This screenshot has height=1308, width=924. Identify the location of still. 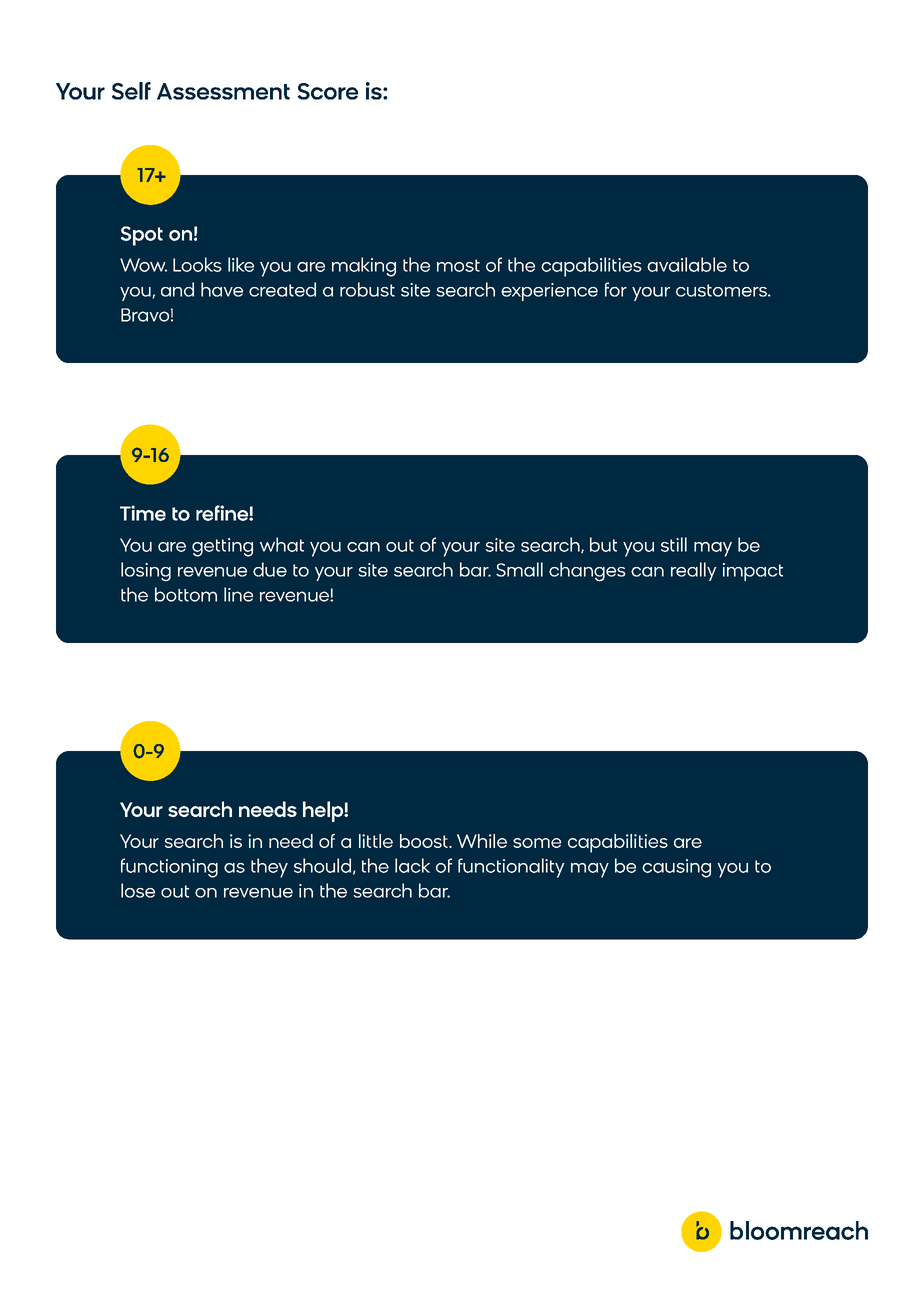
(674, 544).
